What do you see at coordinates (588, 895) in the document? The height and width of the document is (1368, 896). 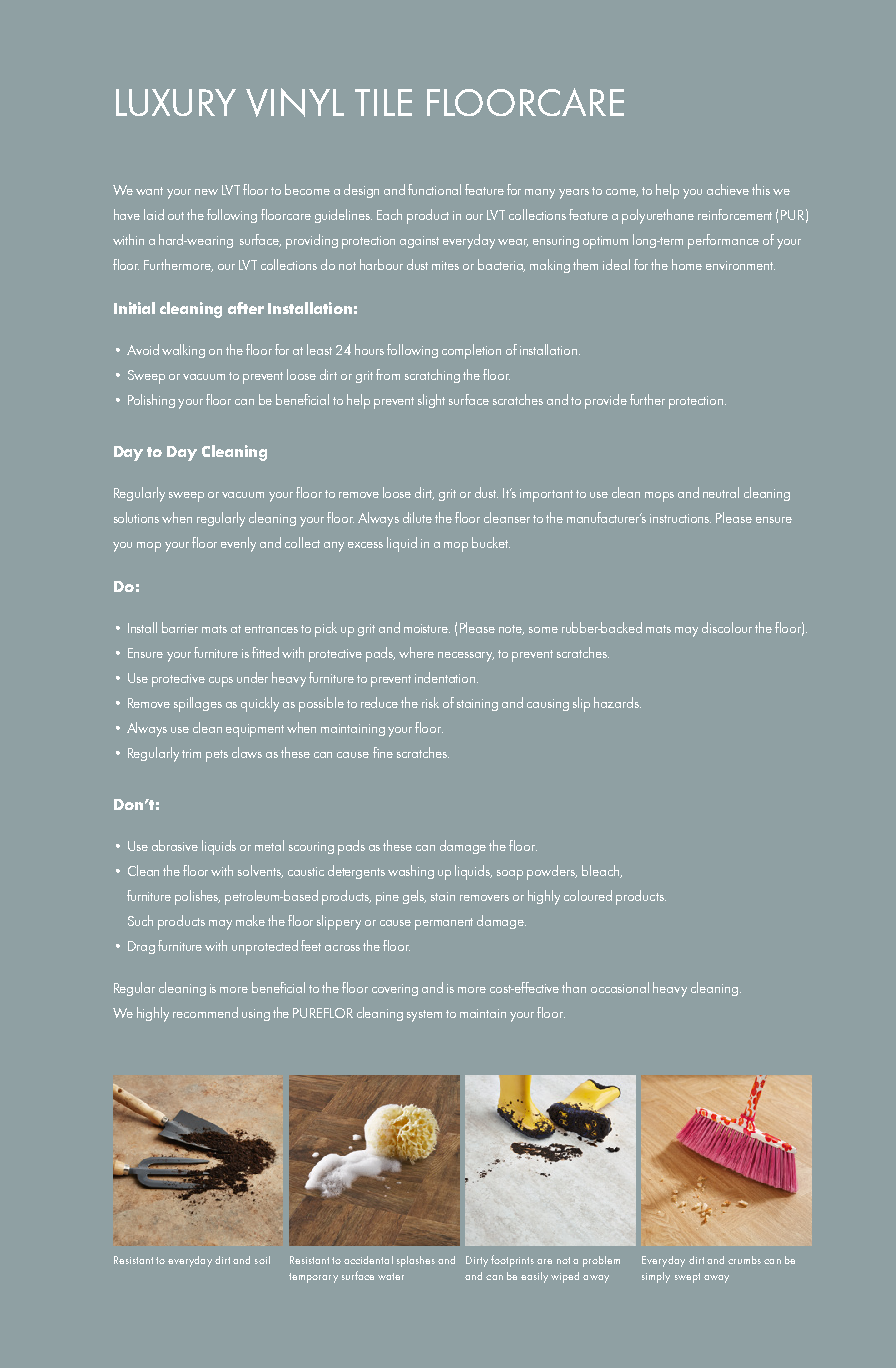 I see `coloured` at bounding box center [588, 895].
